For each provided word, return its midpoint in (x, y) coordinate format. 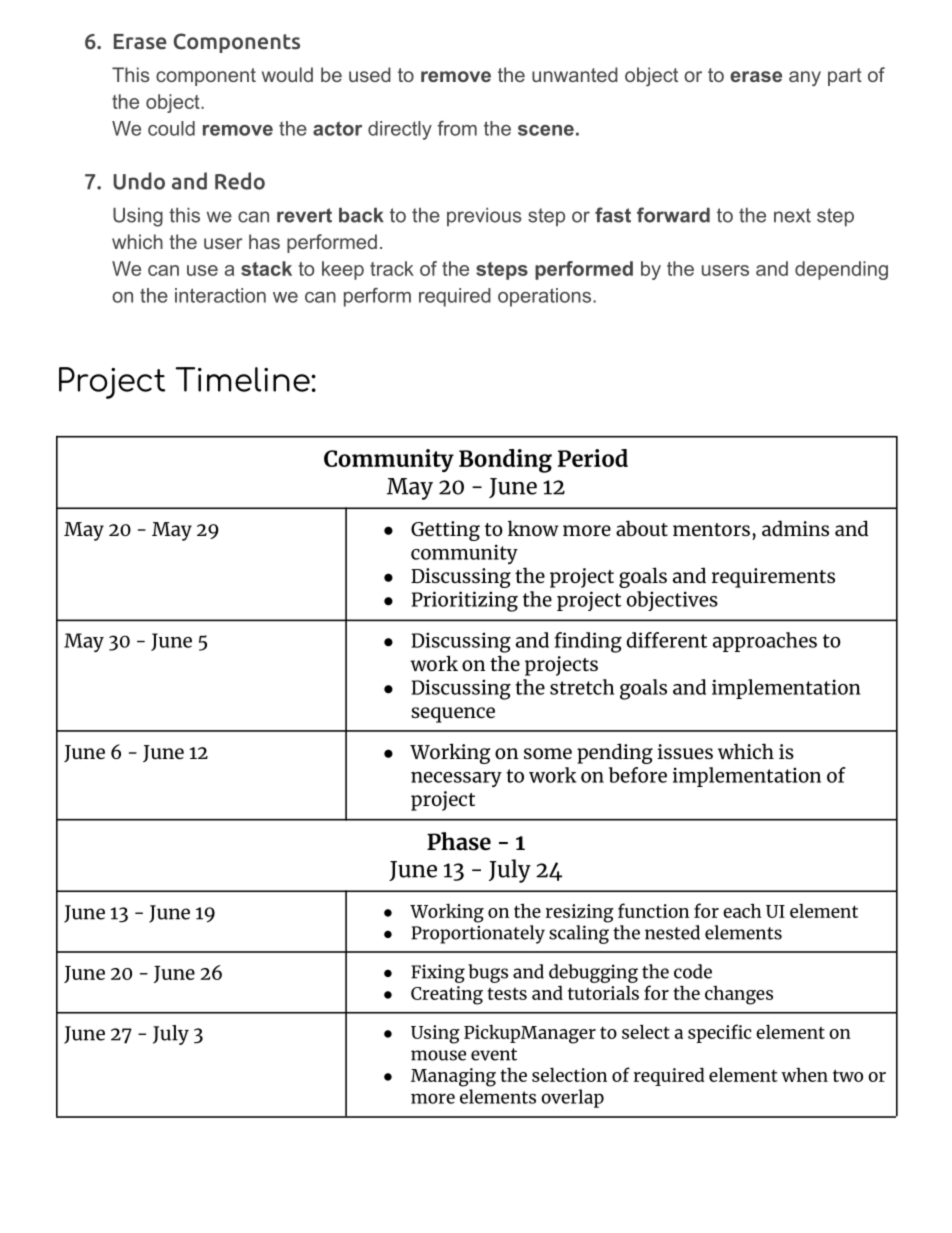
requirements (773, 578)
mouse (438, 1055)
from (457, 128)
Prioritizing (465, 601)
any (805, 78)
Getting (445, 531)
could (171, 128)
